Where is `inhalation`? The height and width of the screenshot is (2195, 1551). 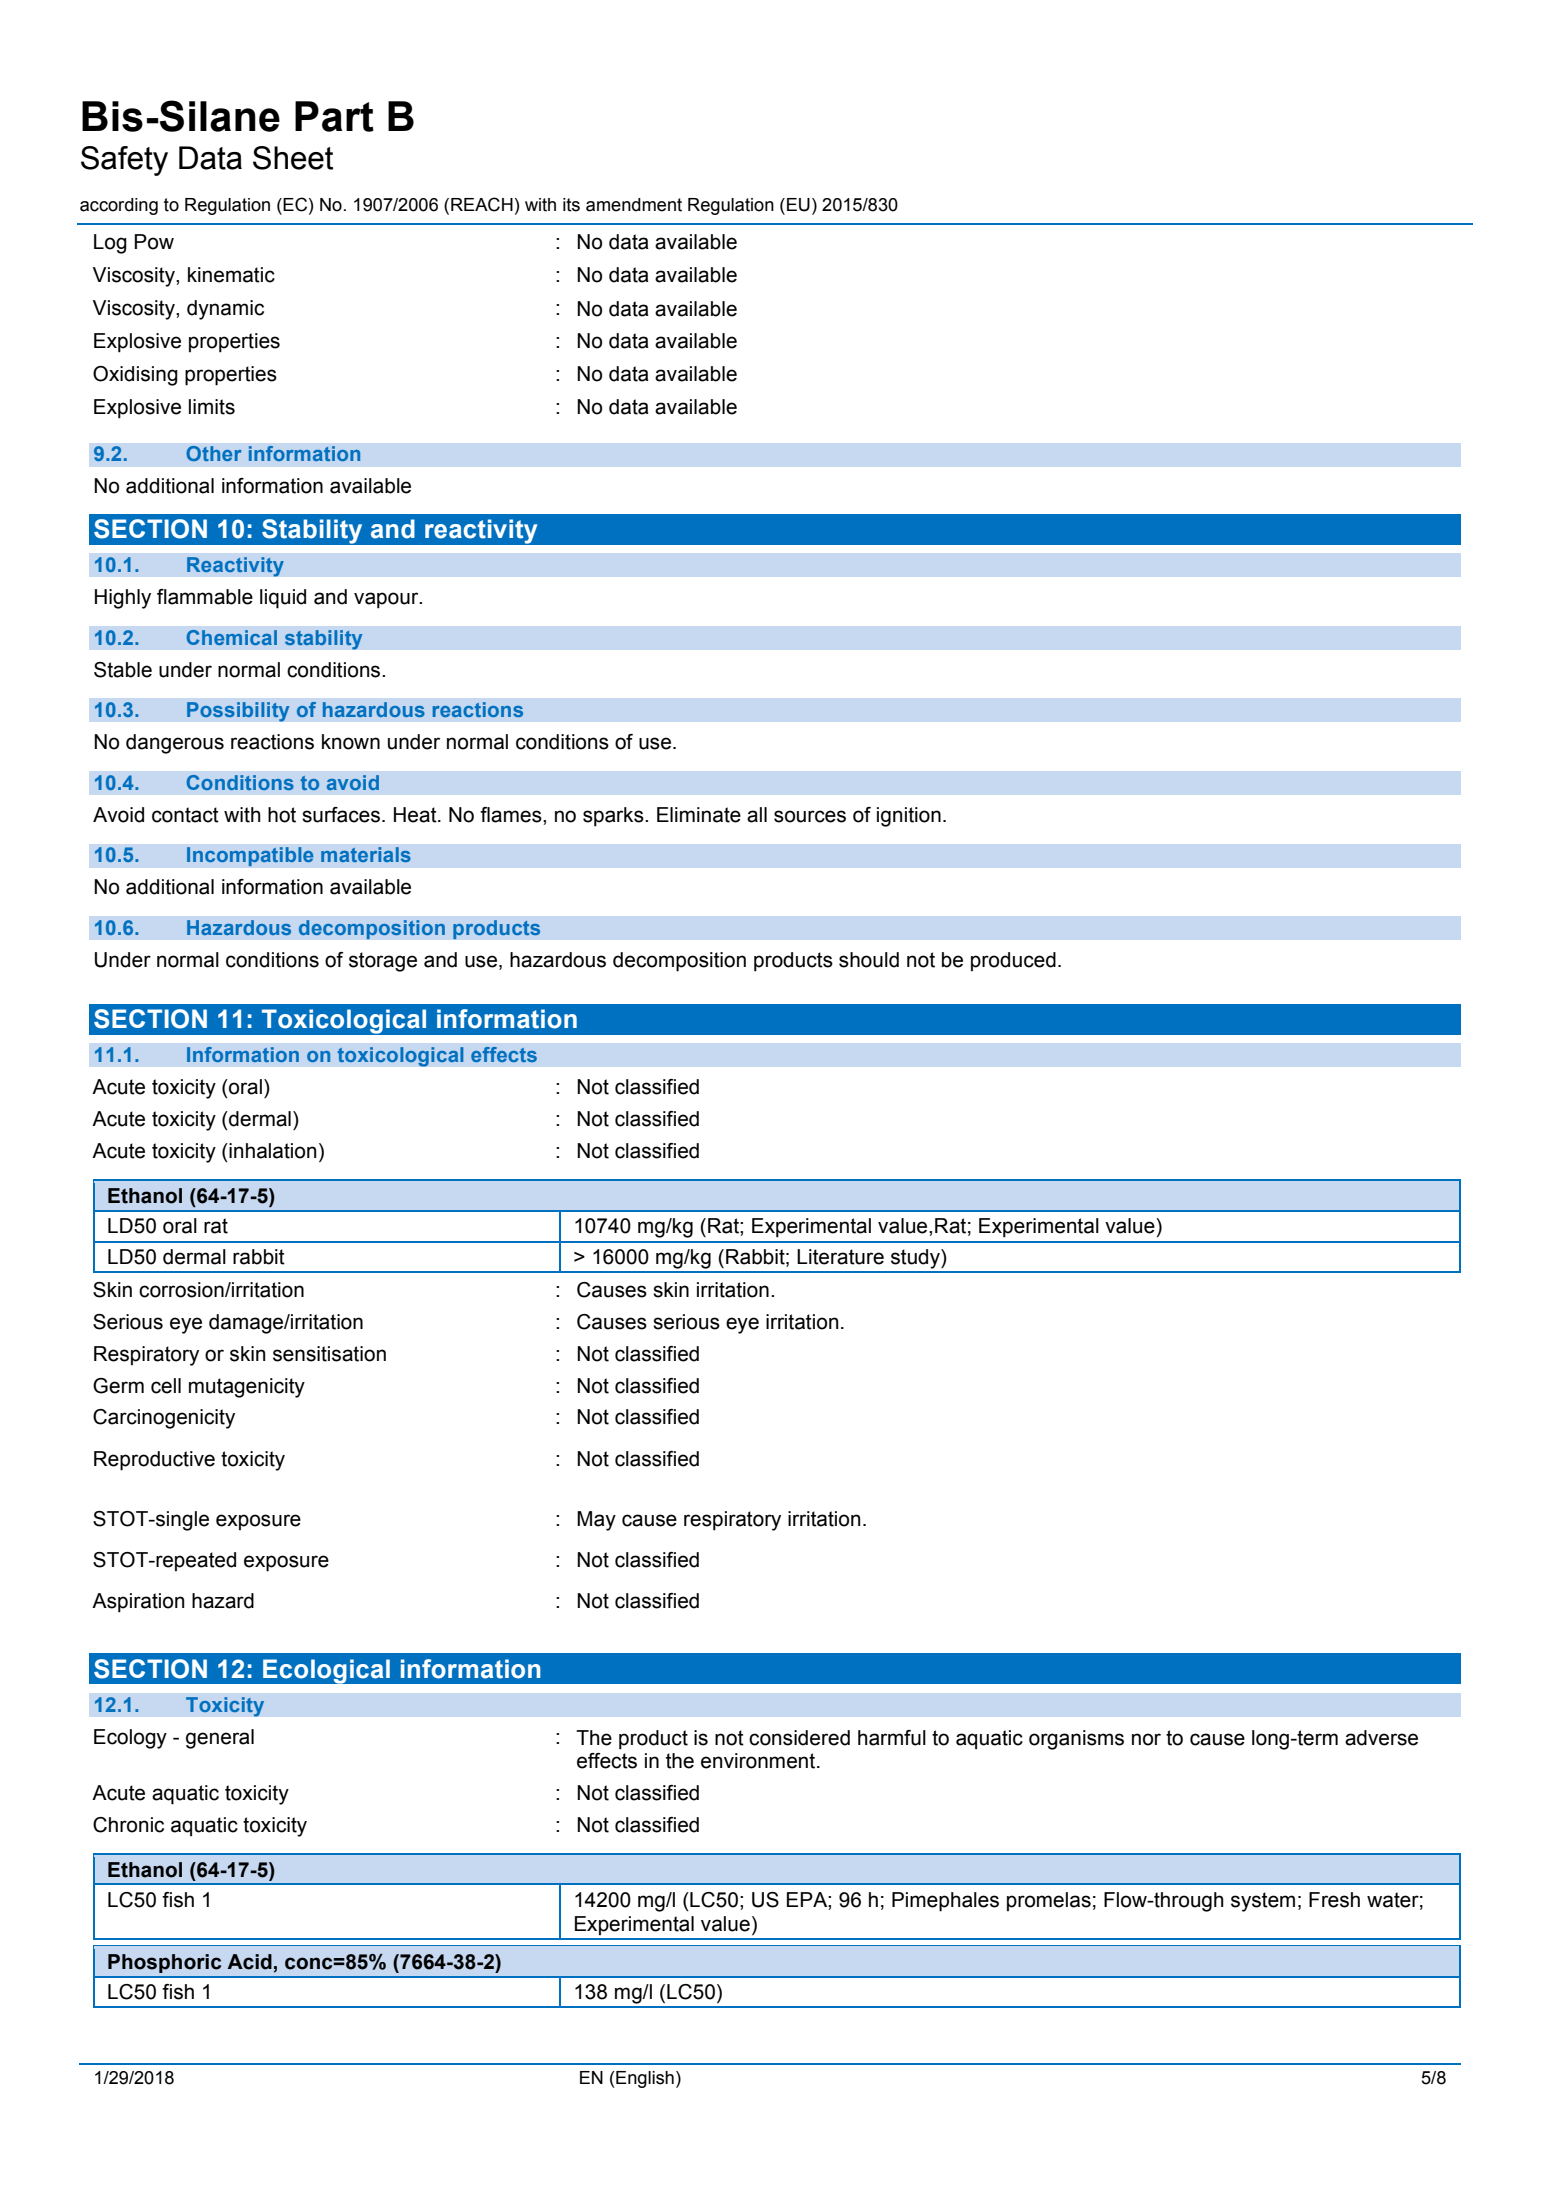 inhalation is located at coordinates (271, 1151).
